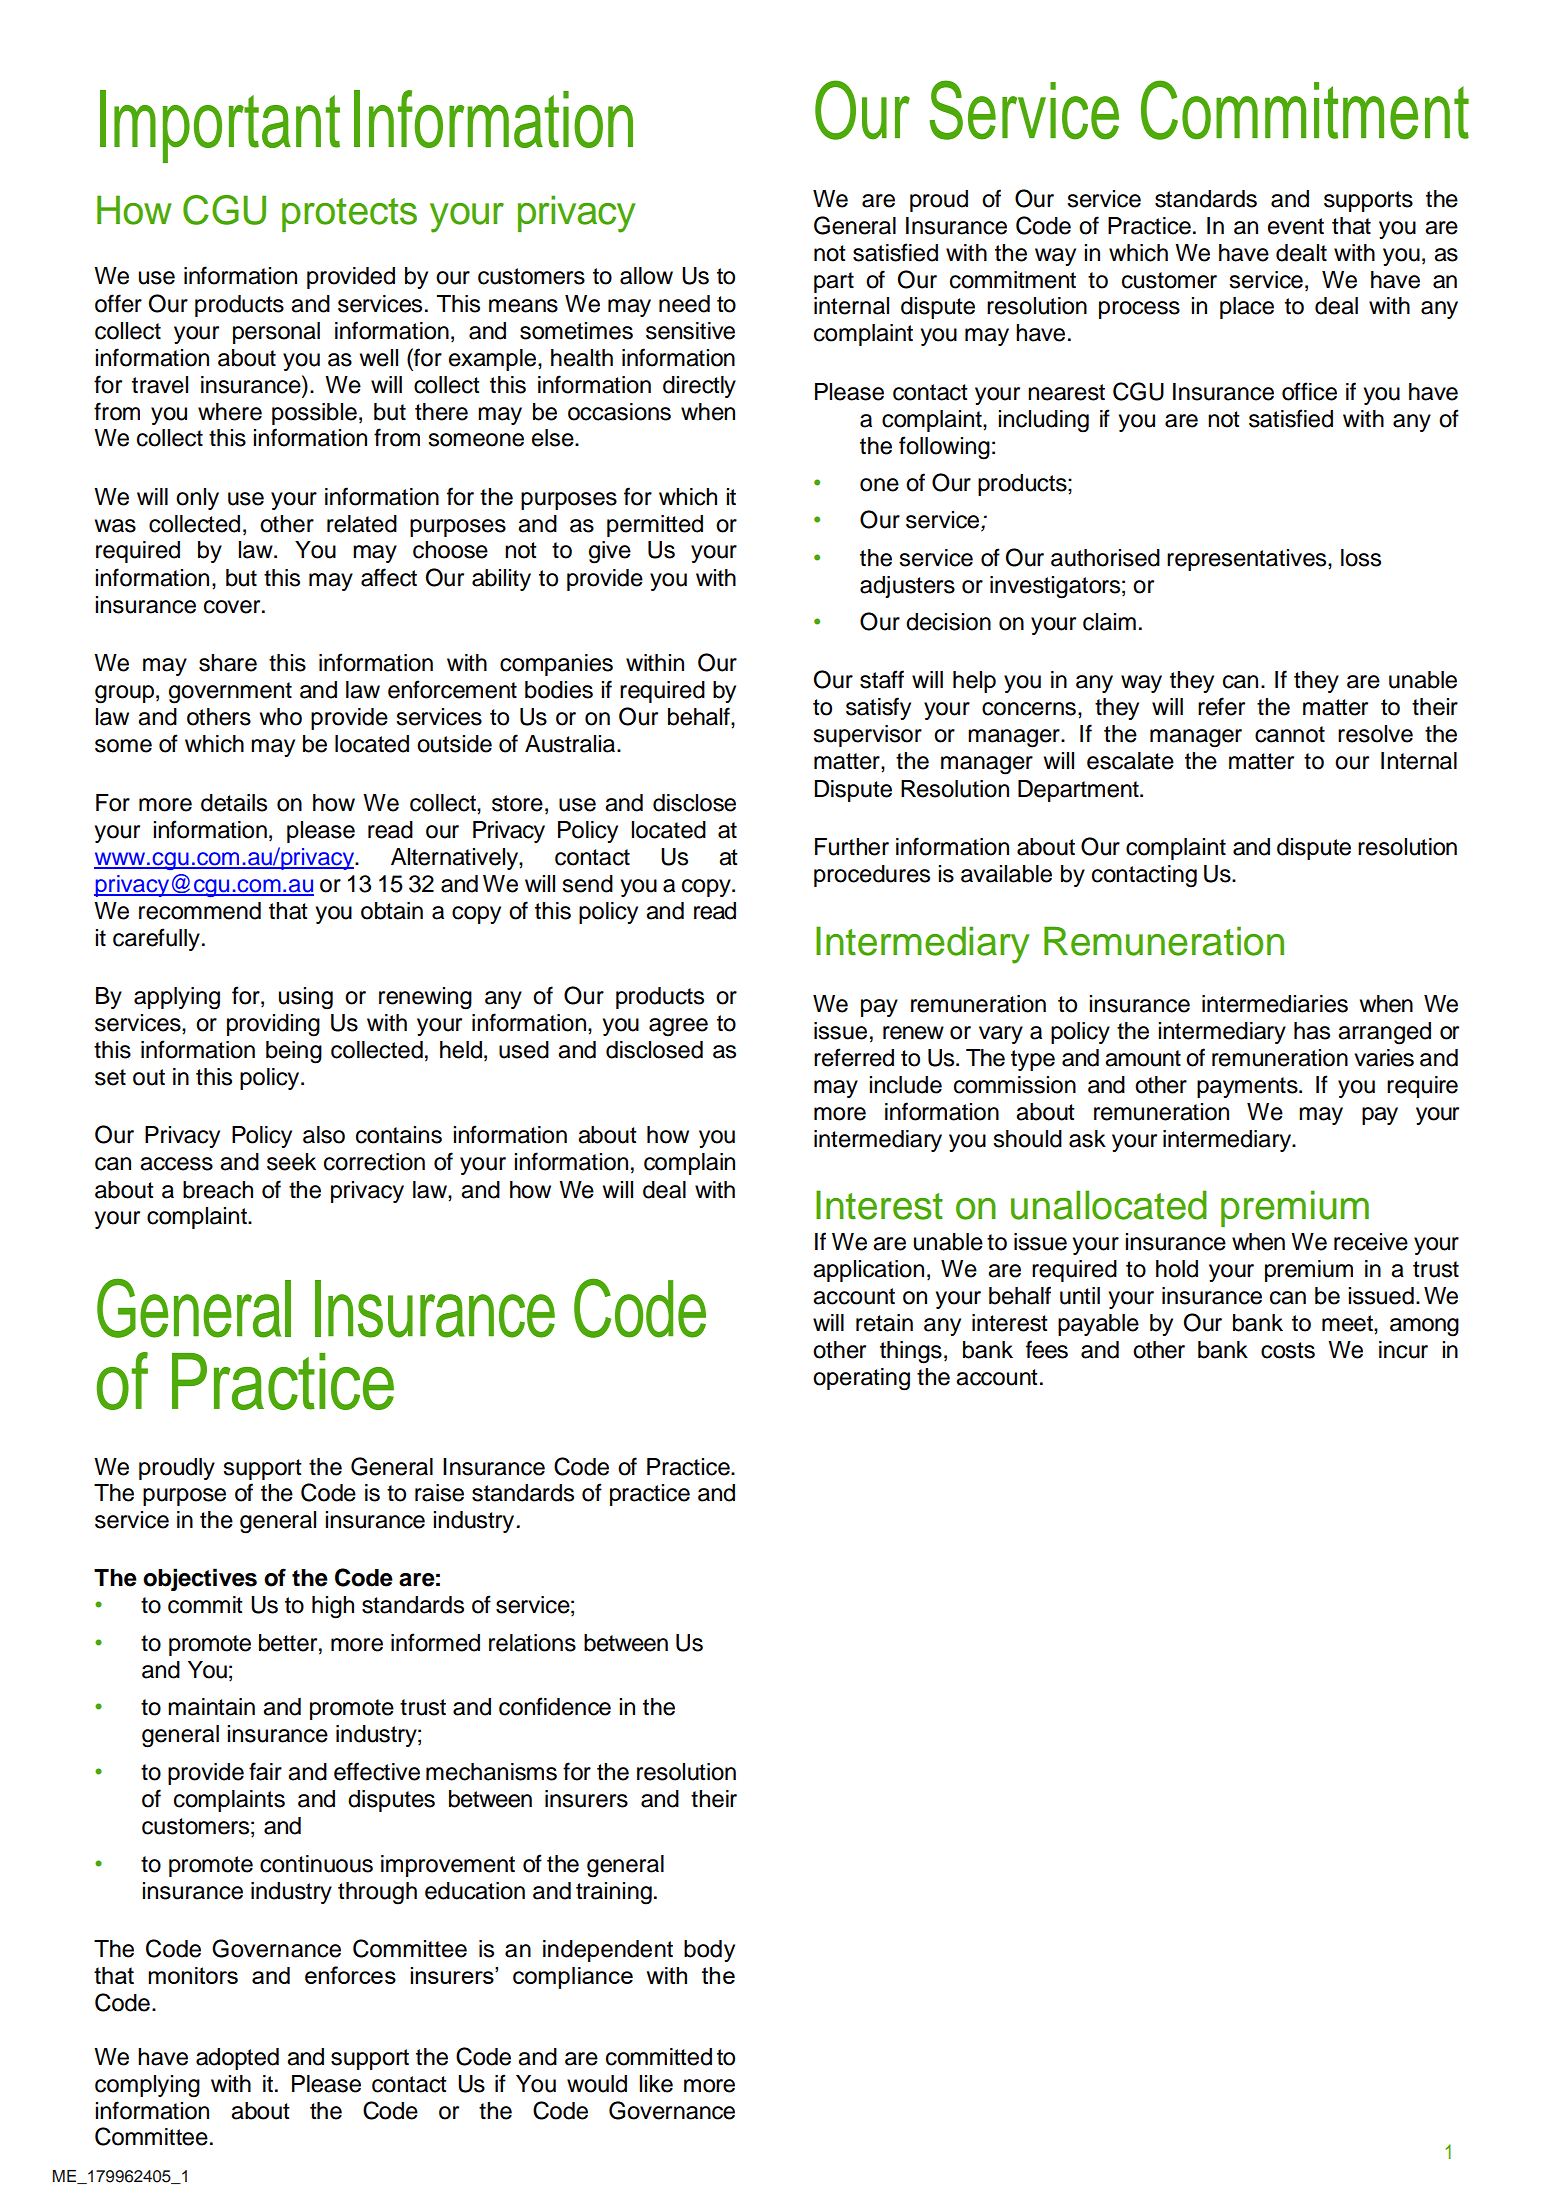 The width and height of the screenshot is (1551, 2193). What do you see at coordinates (237, 2059) in the screenshot?
I see `adopted` at bounding box center [237, 2059].
